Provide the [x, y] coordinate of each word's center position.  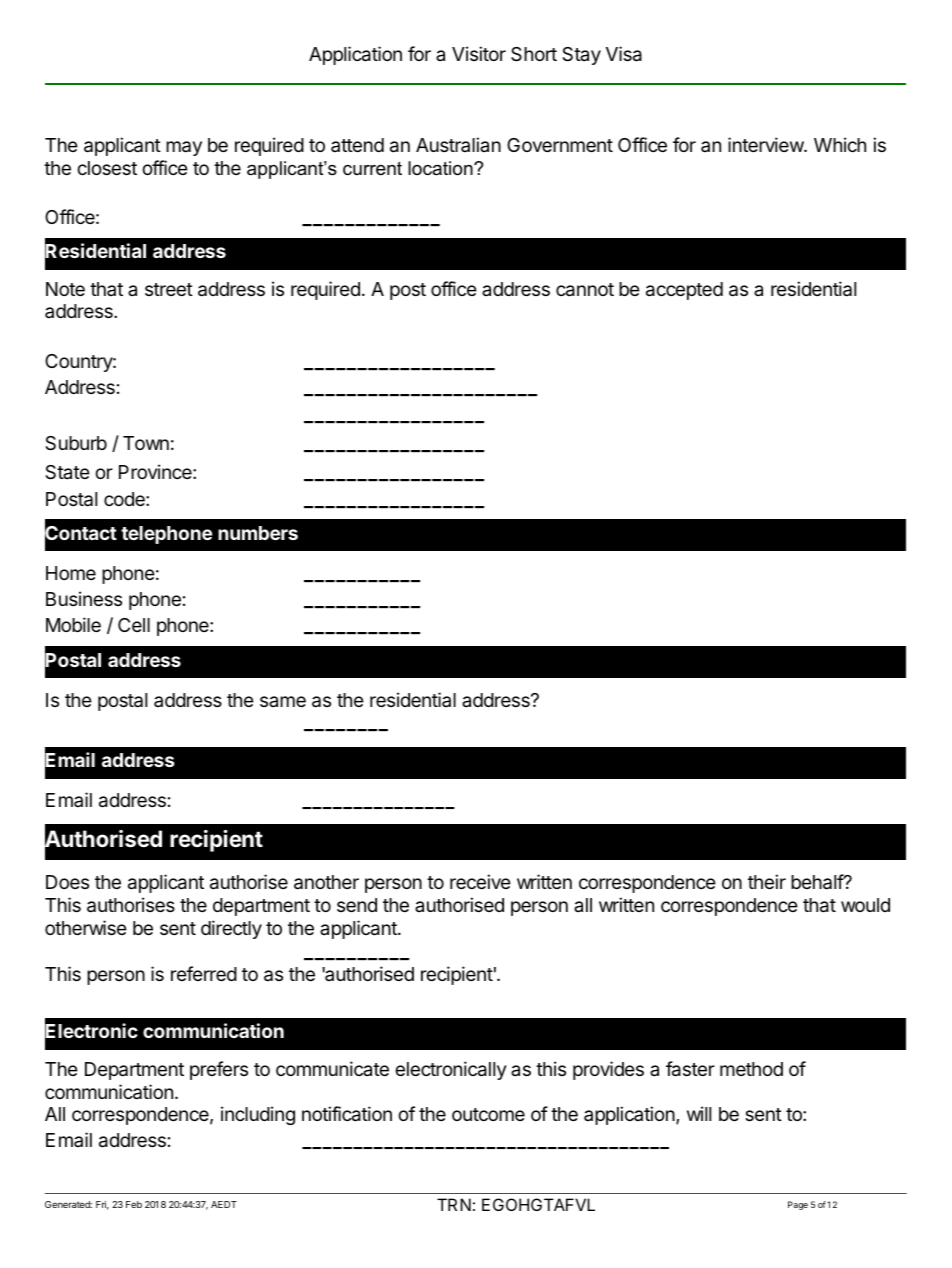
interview [766, 144]
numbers [258, 533]
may [184, 148]
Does [67, 882]
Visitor [479, 53]
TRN [454, 1204]
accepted [684, 291]
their [767, 881]
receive [480, 881]
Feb [134, 1204]
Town [146, 443]
